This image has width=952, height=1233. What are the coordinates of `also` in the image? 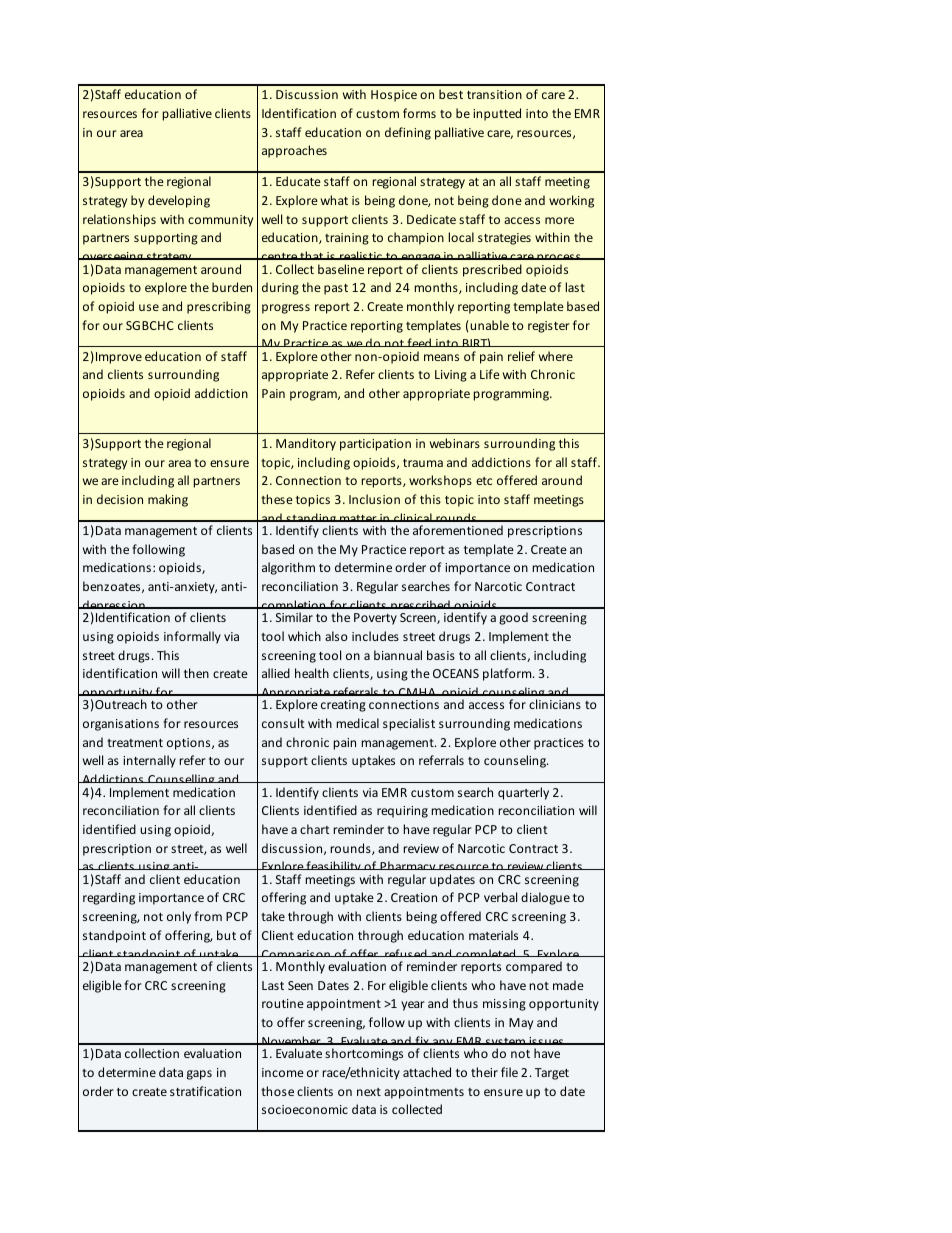 It's located at (336, 636).
